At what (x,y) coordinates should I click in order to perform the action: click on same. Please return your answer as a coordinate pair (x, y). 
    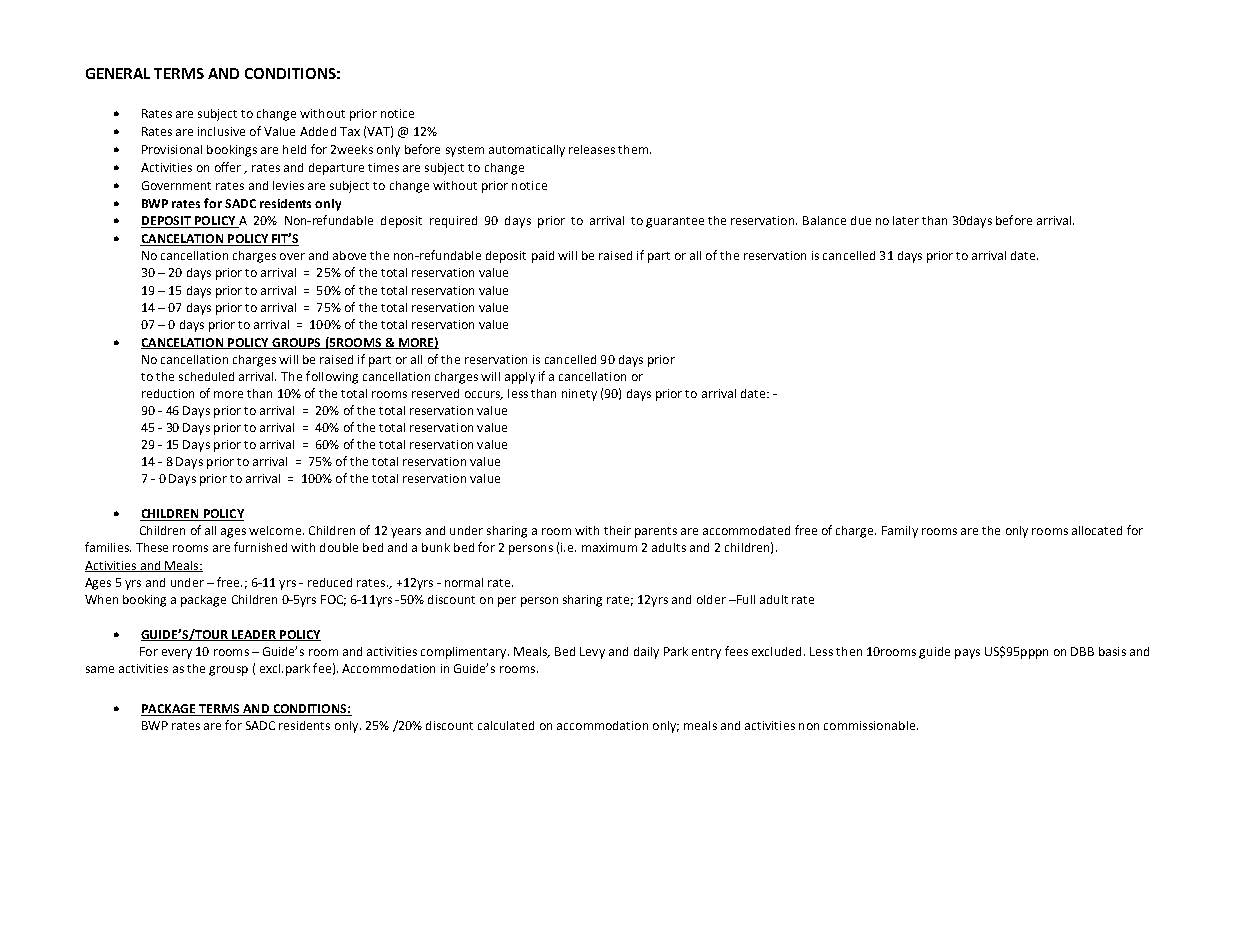
    Looking at the image, I should click on (100, 669).
